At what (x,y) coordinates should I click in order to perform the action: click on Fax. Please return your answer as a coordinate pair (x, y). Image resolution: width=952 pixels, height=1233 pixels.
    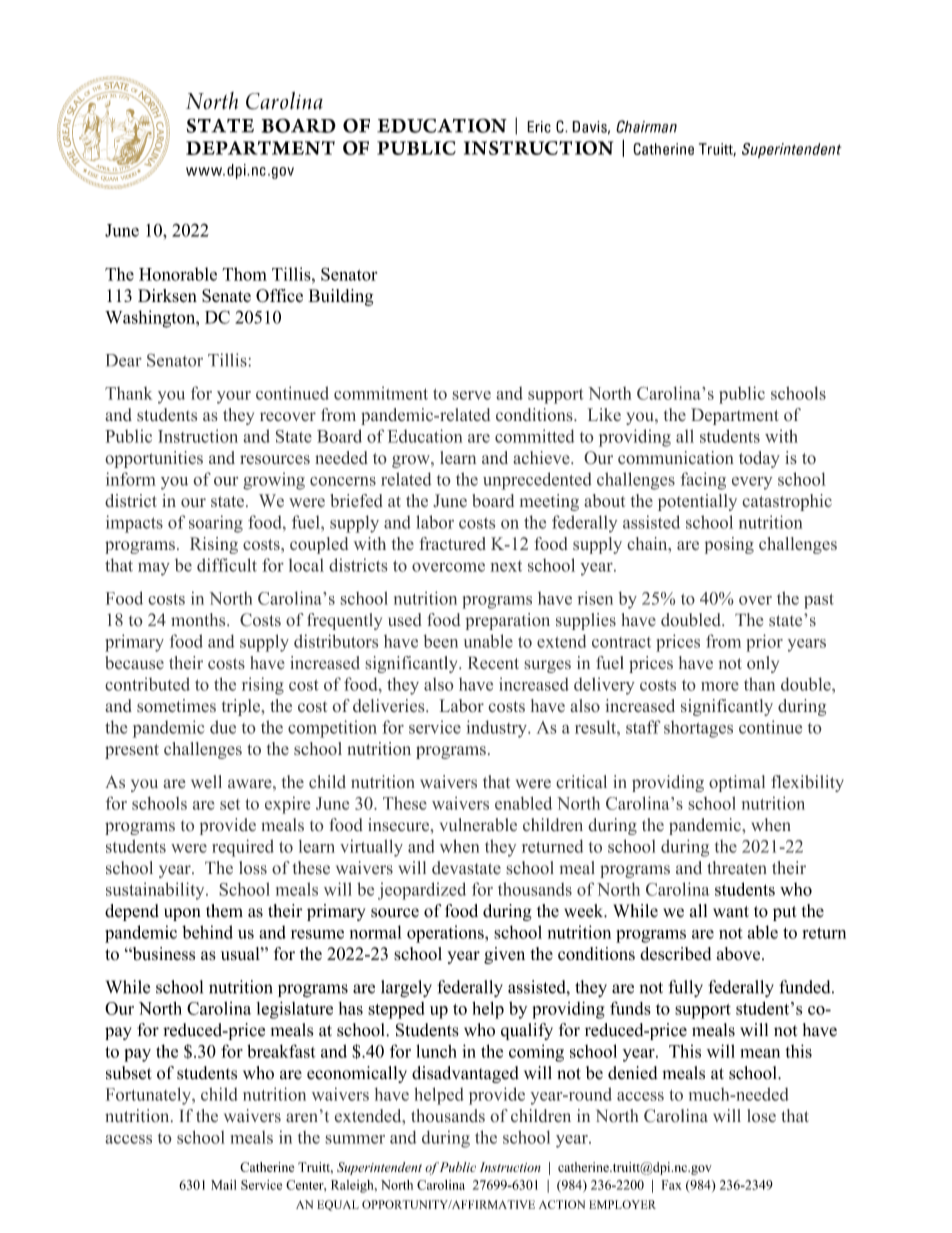
    Looking at the image, I should click on (672, 1185).
